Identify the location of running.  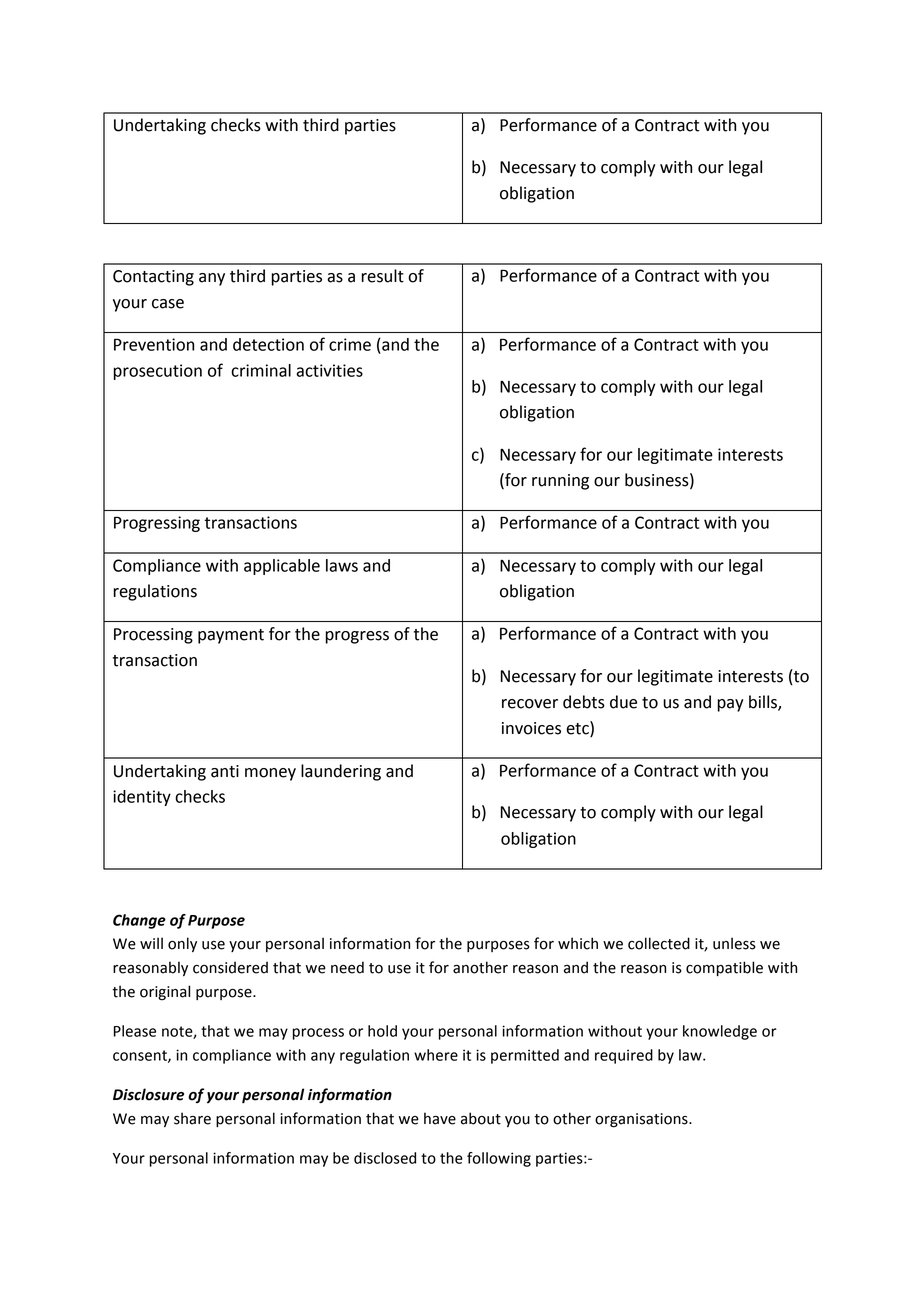
(560, 482).
